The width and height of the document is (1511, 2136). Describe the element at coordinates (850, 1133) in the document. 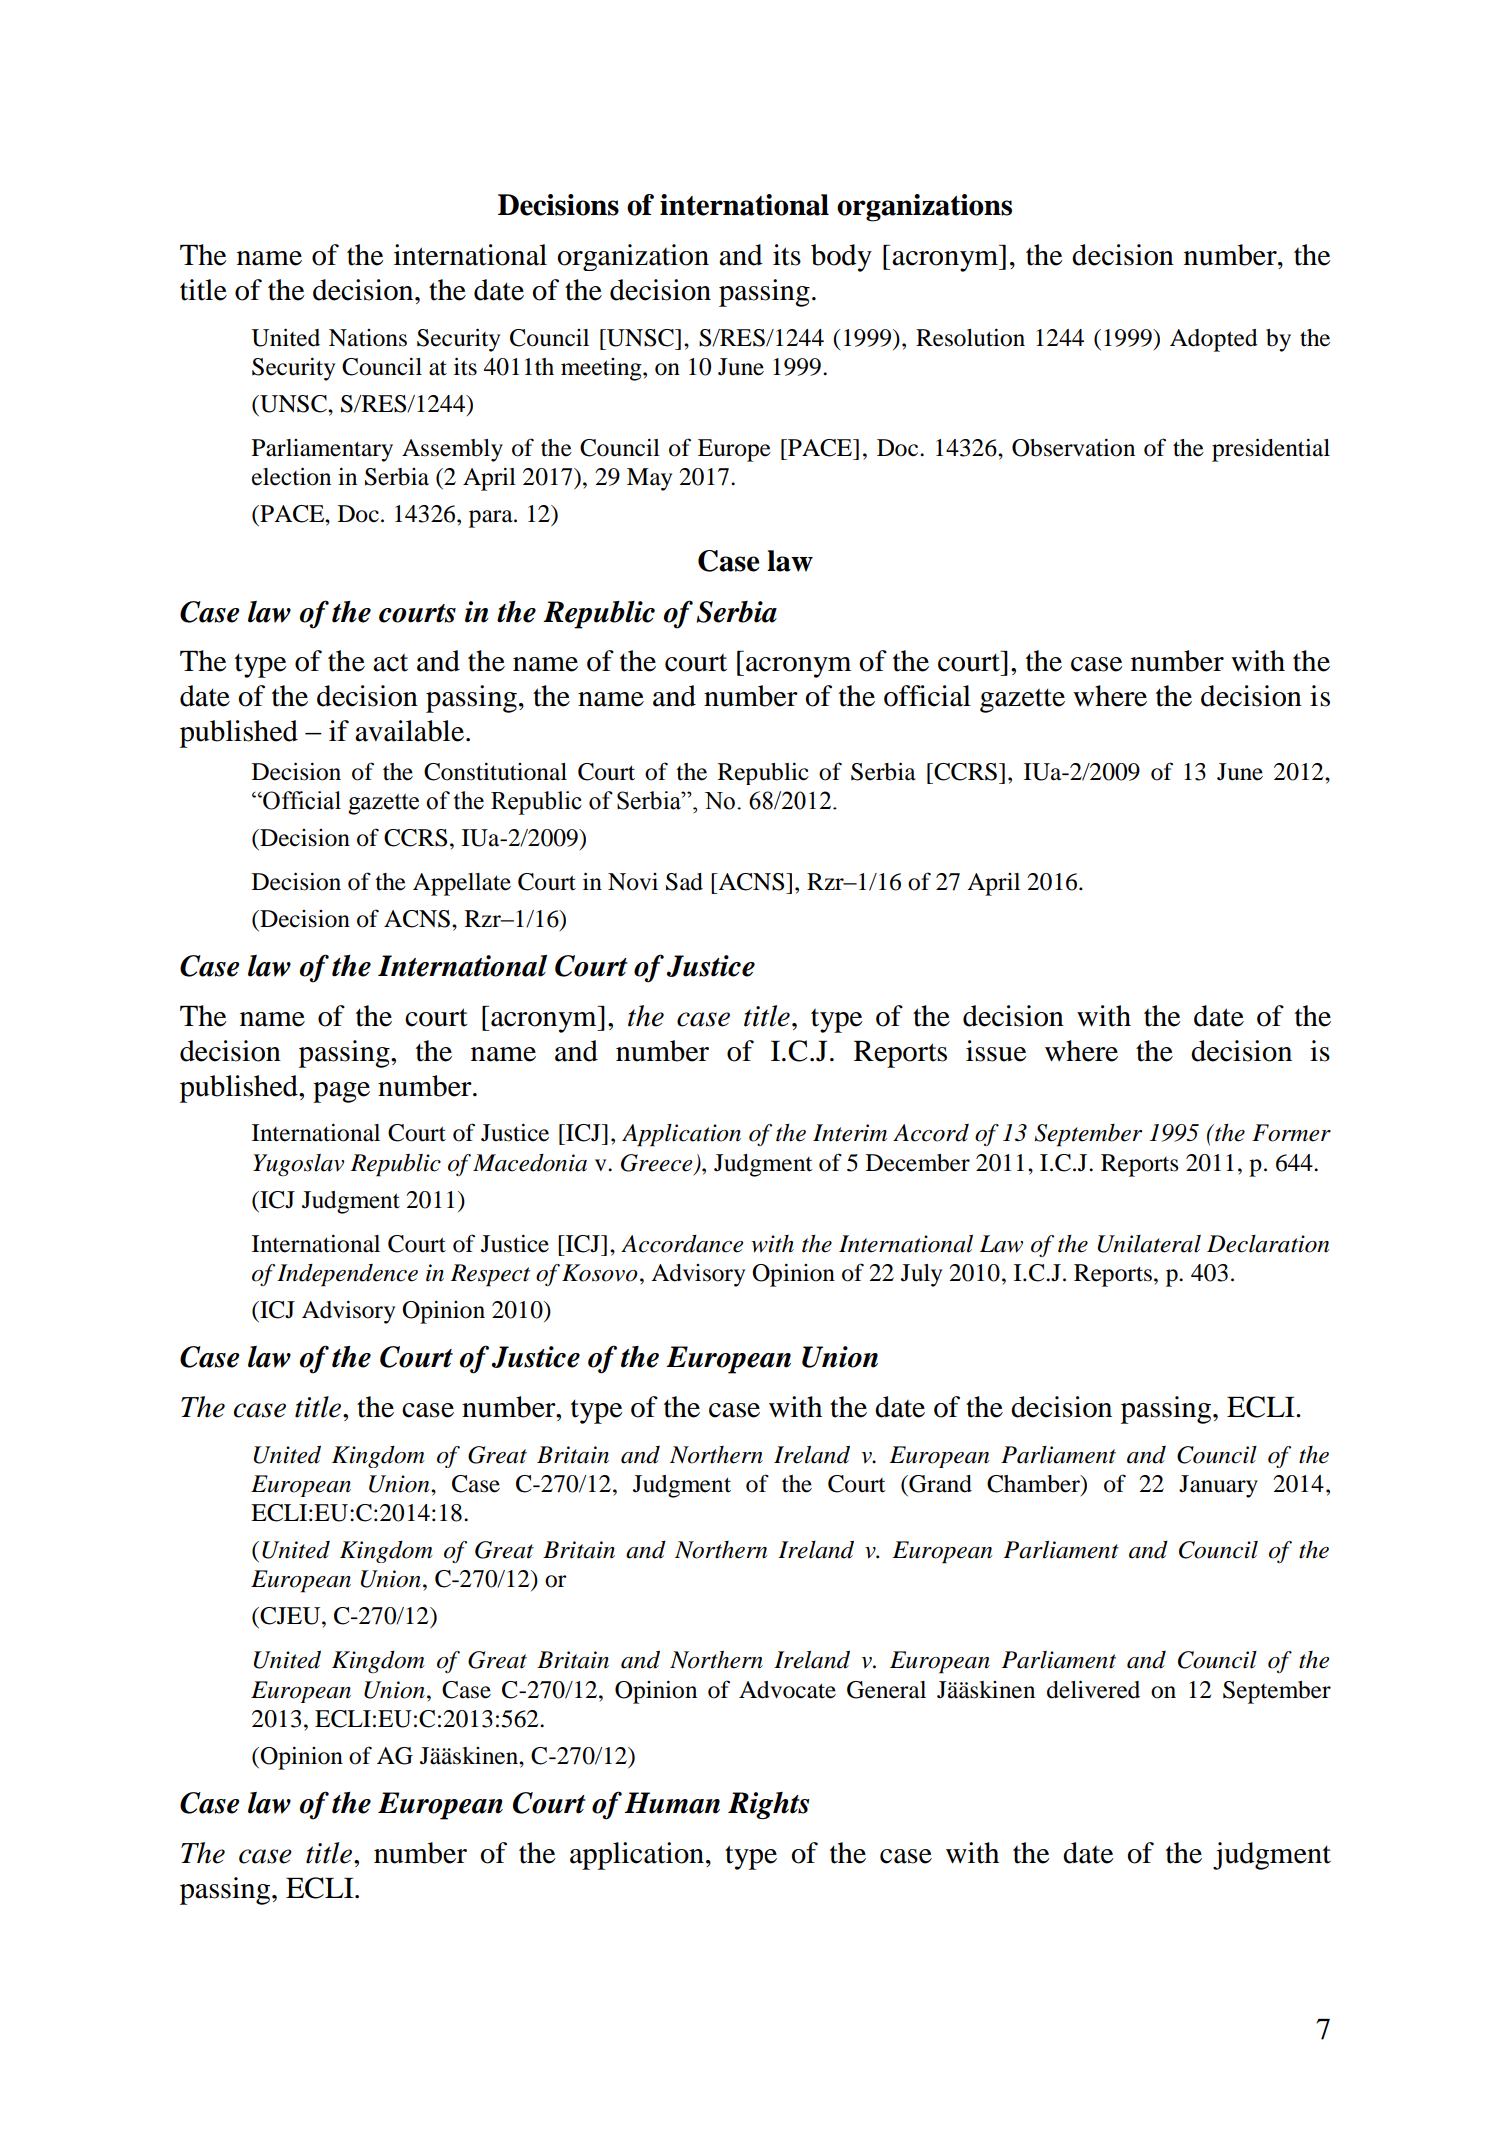

I see `Interim` at that location.
